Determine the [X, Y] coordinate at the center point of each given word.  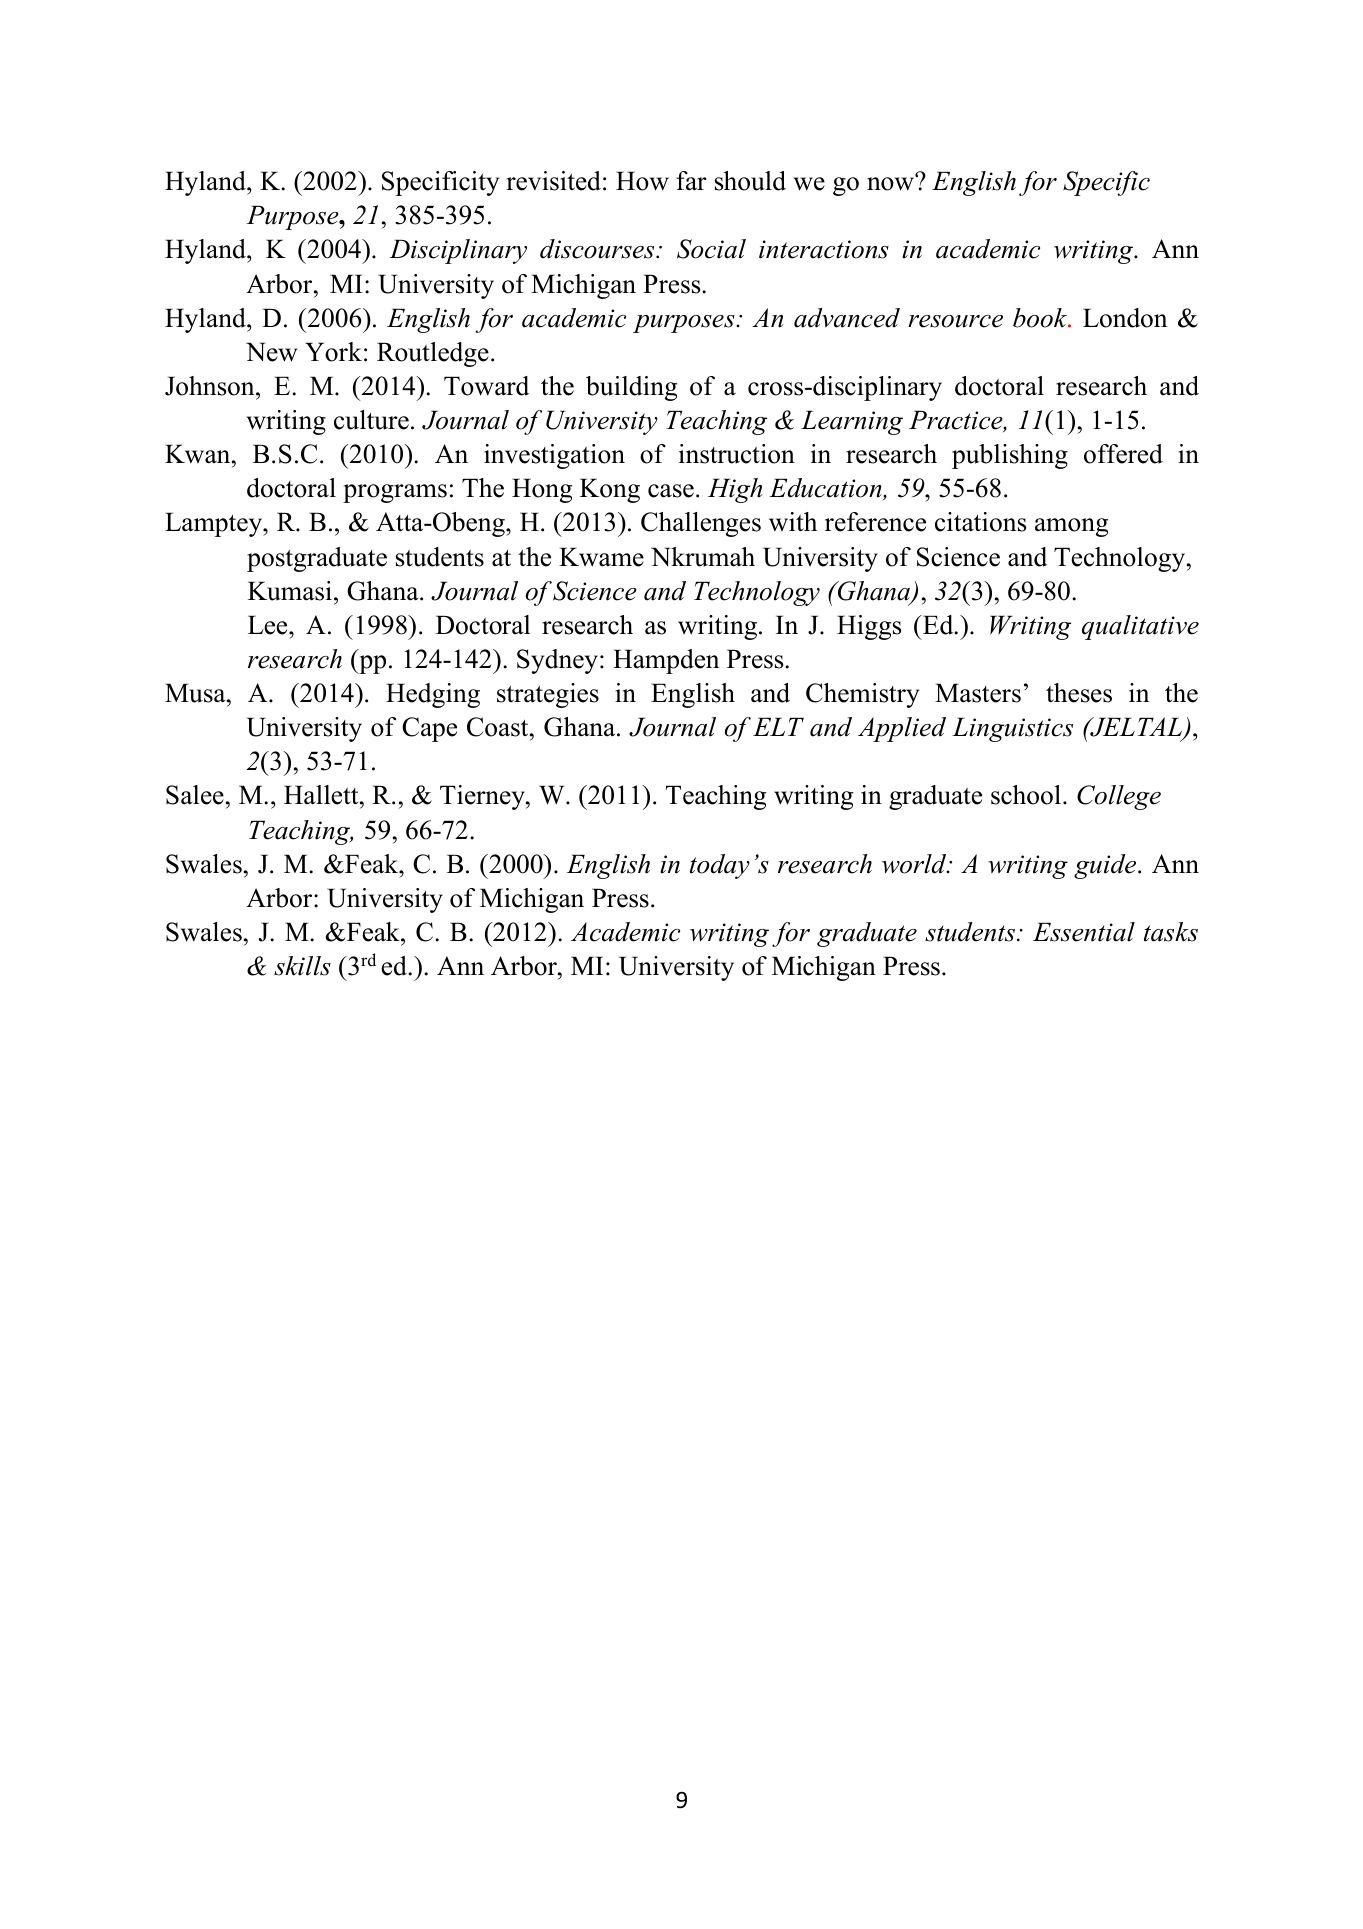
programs [395, 493]
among [1071, 527]
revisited [553, 181]
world [915, 864]
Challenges [701, 524]
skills [302, 966]
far [691, 180]
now [892, 183]
